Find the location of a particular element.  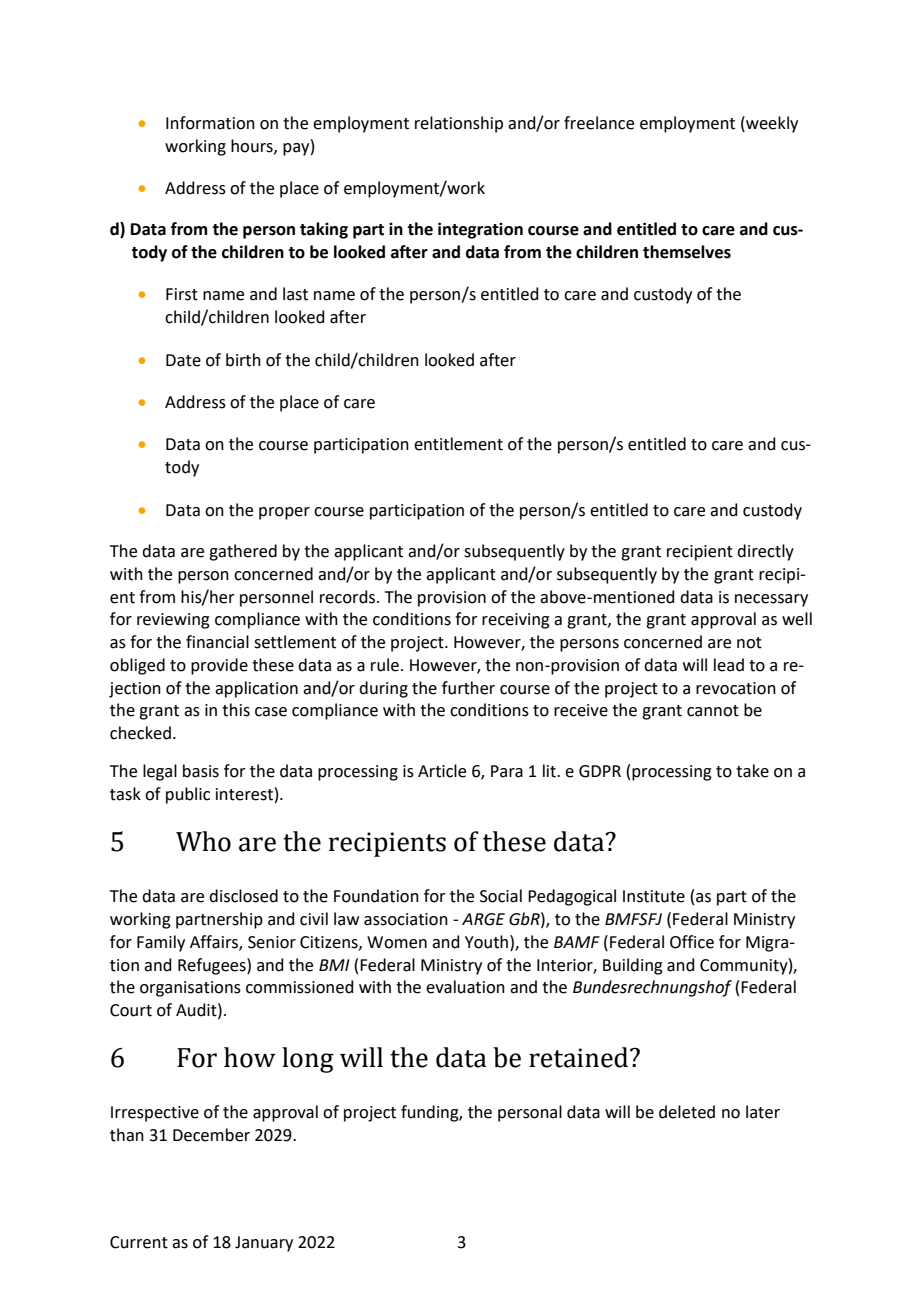

weekly is located at coordinates (771, 124).
